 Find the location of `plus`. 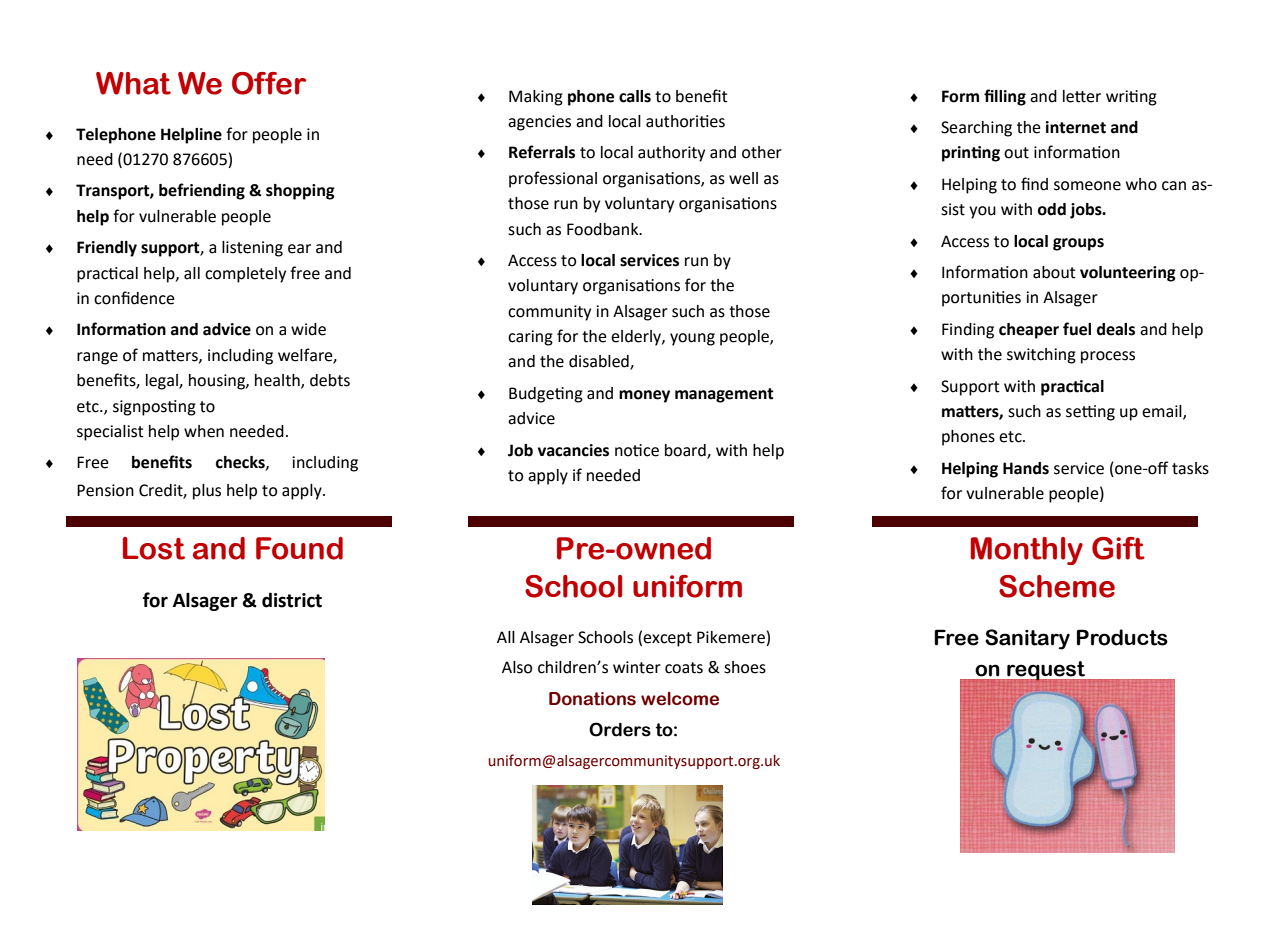

plus is located at coordinates (207, 492).
